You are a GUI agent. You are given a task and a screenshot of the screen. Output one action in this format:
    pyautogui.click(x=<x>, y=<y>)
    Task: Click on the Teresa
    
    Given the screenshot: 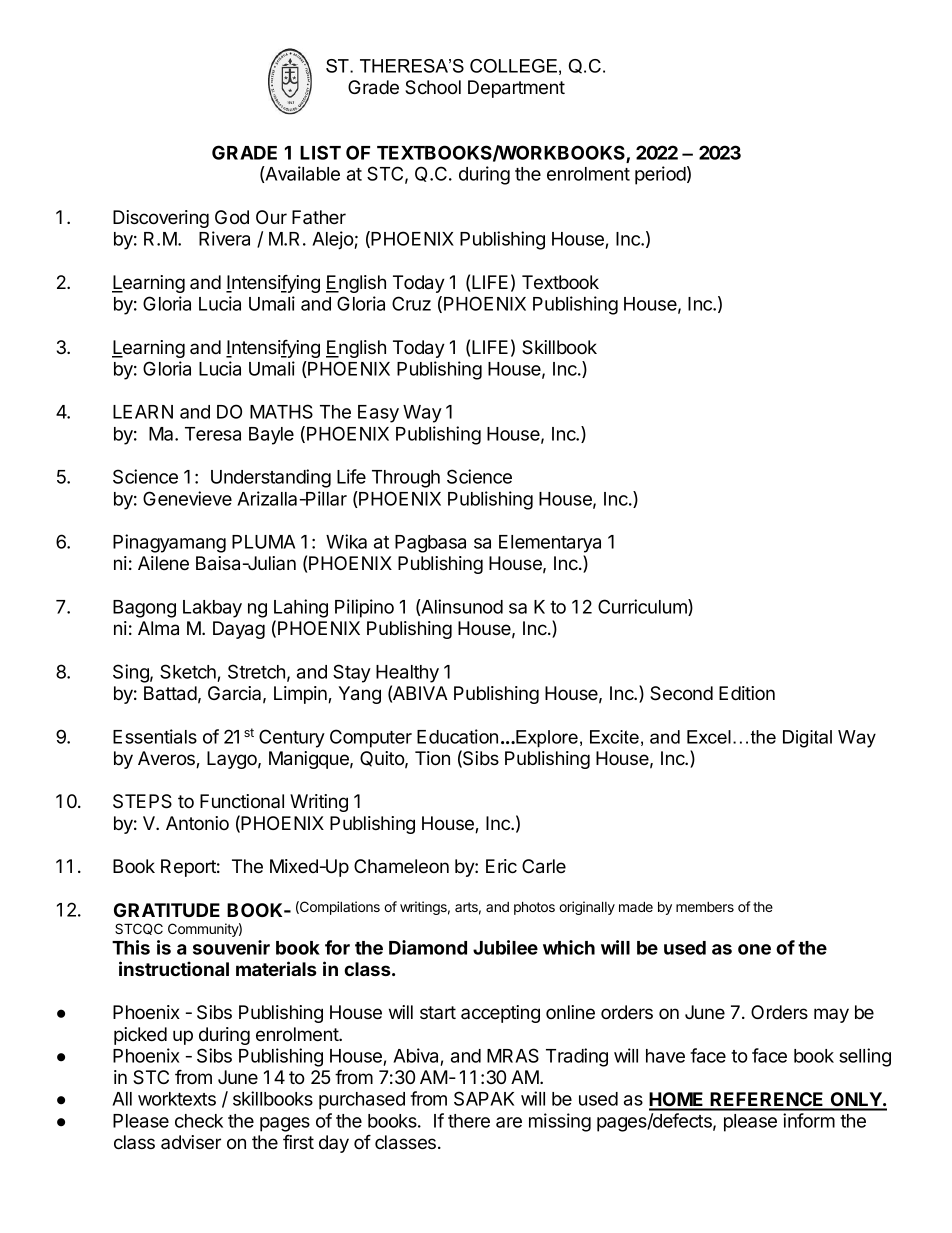 What is the action you would take?
    pyautogui.click(x=213, y=434)
